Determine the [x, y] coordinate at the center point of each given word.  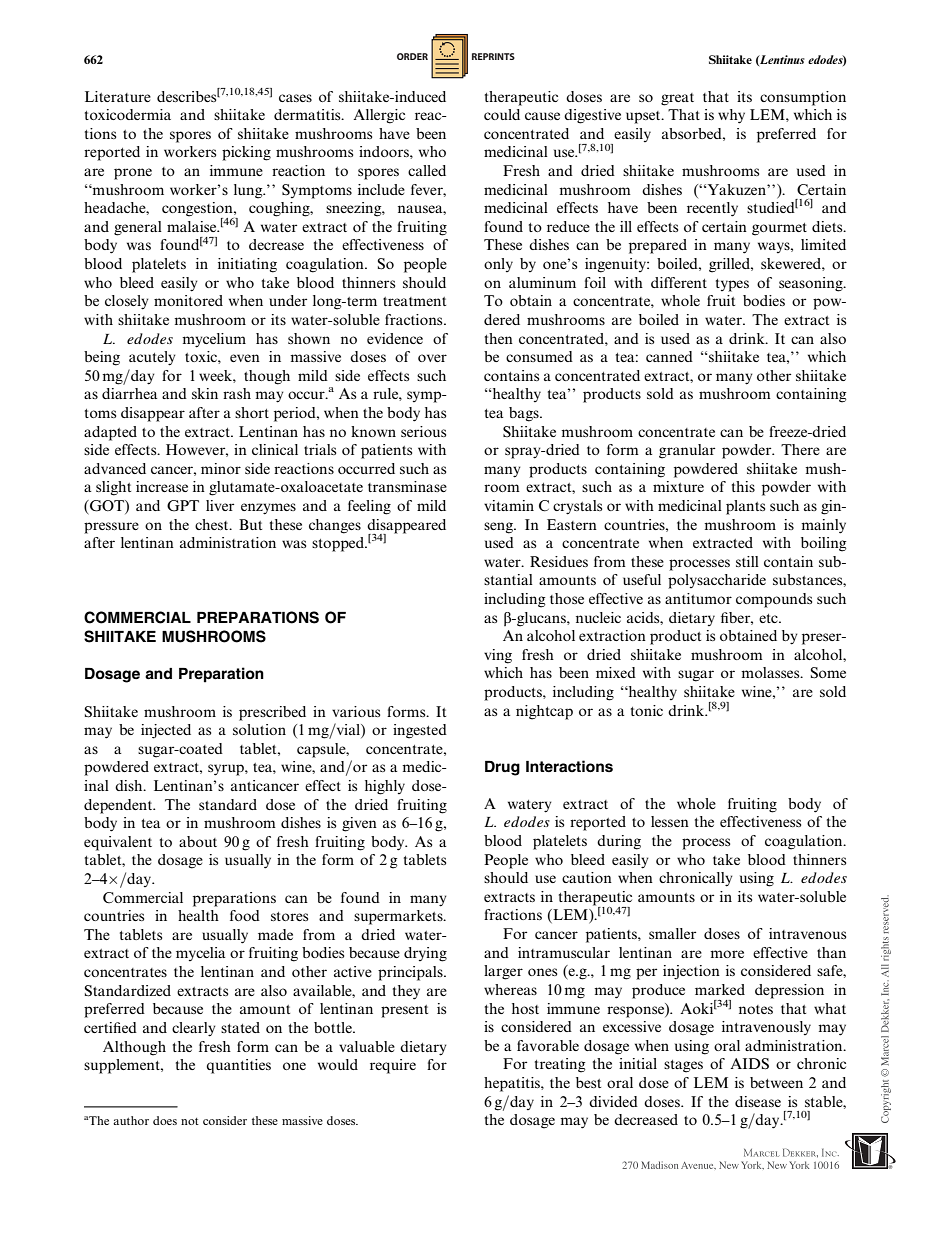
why [731, 116]
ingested [420, 731]
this [743, 486]
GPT [183, 506]
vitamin [509, 505]
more [727, 954]
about [198, 841]
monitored [188, 300]
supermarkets [399, 917]
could [502, 114]
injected [166, 731]
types [732, 285]
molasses [771, 672]
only [498, 265]
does [165, 1120]
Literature [118, 96]
